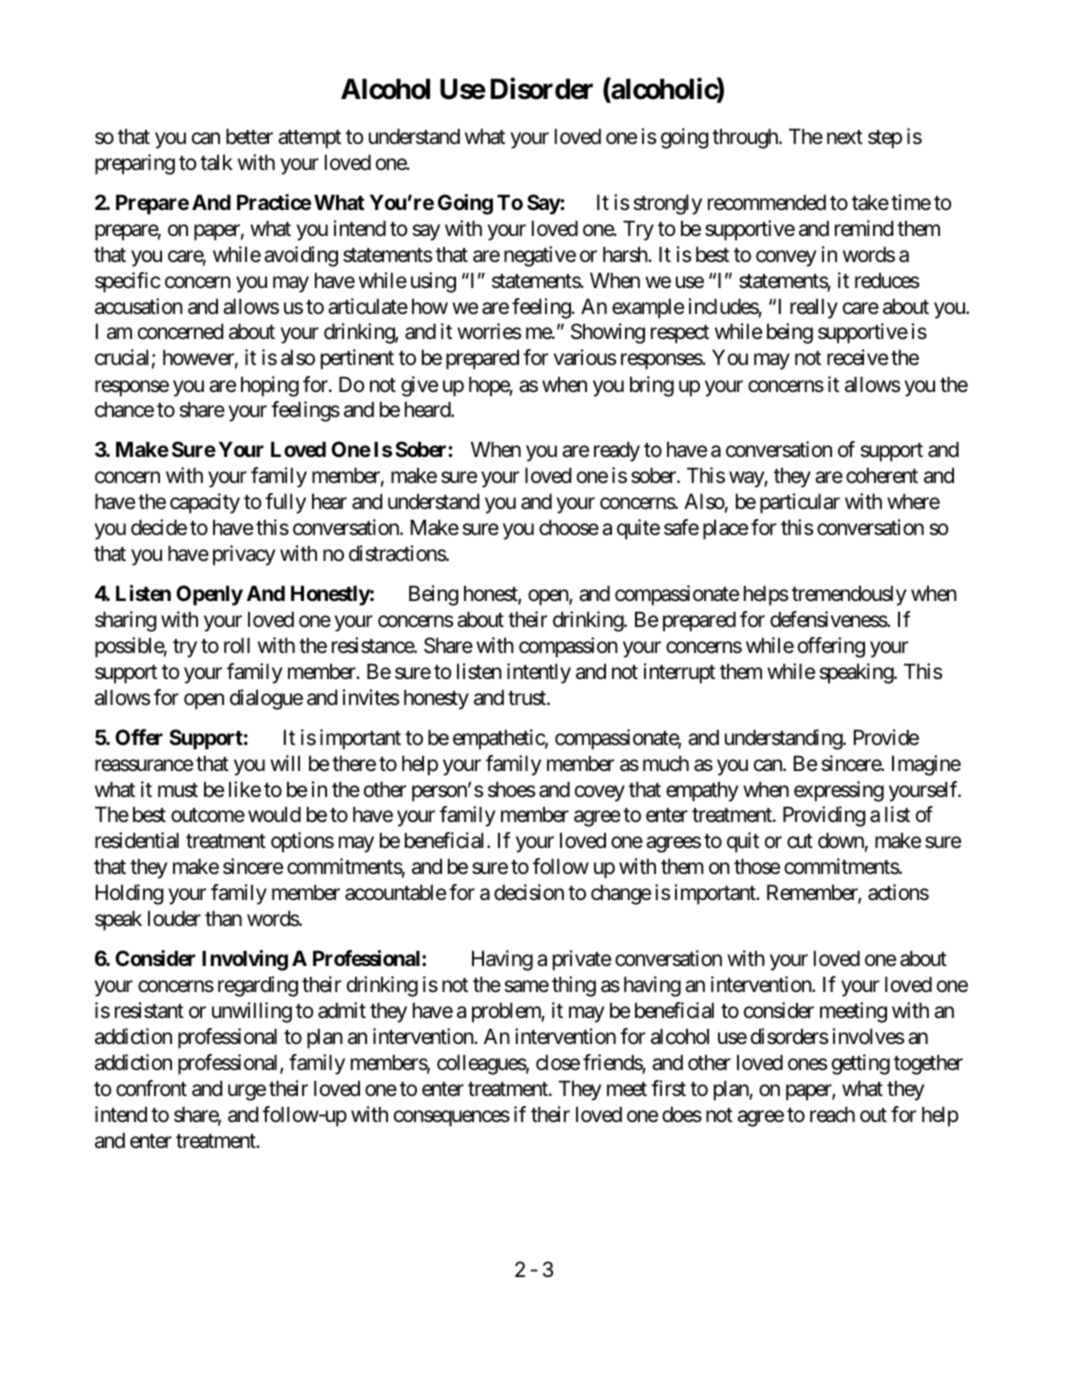 This screenshot has width=1066, height=1380. Describe the element at coordinates (667, 204) in the screenshot. I see `strongly` at that location.
